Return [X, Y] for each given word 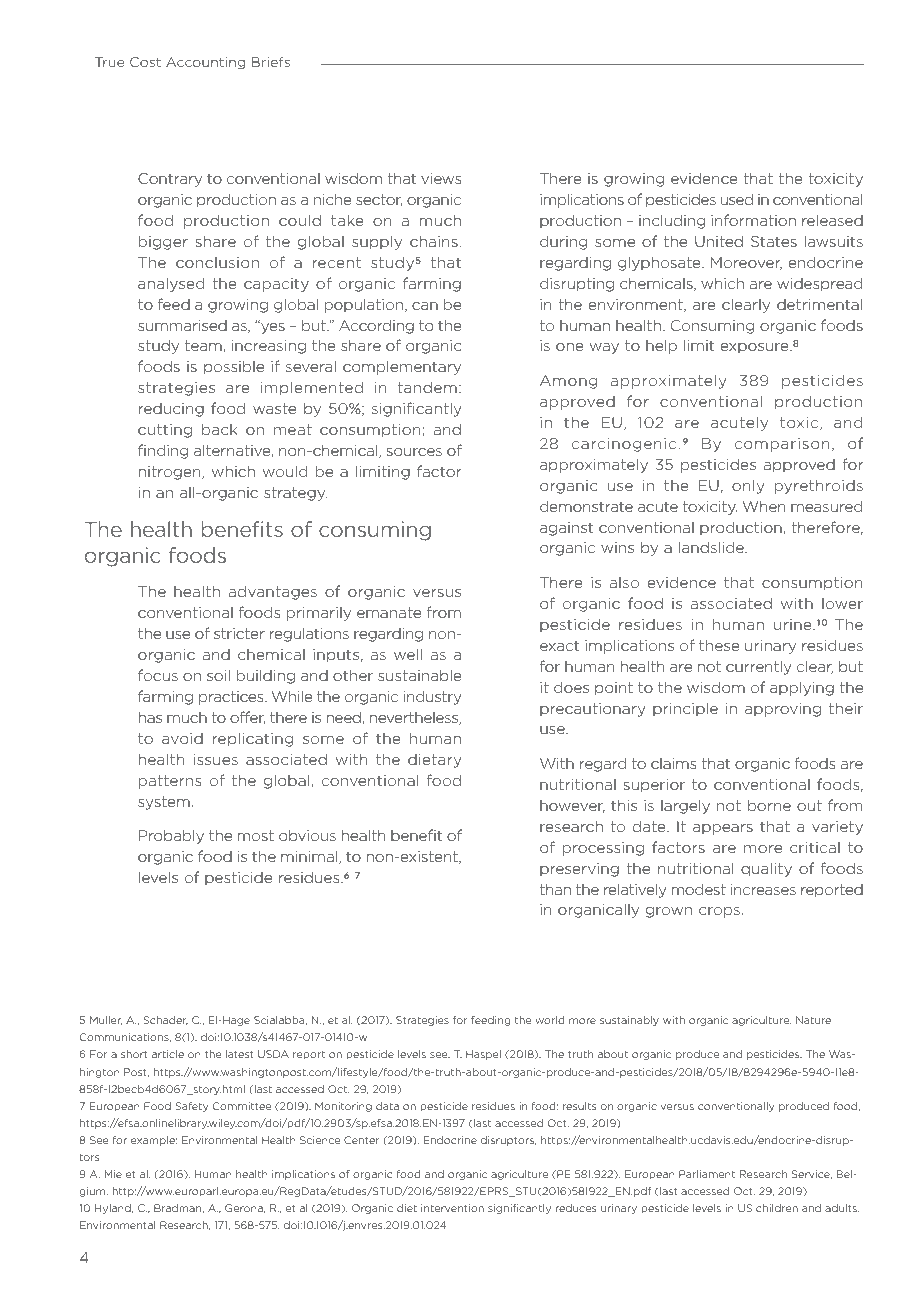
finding [163, 451]
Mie [113, 1174]
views [441, 178]
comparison [782, 445]
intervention [452, 1208]
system [164, 803]
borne [769, 805]
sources [414, 452]
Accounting [205, 63]
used [736, 199]
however [572, 806]
